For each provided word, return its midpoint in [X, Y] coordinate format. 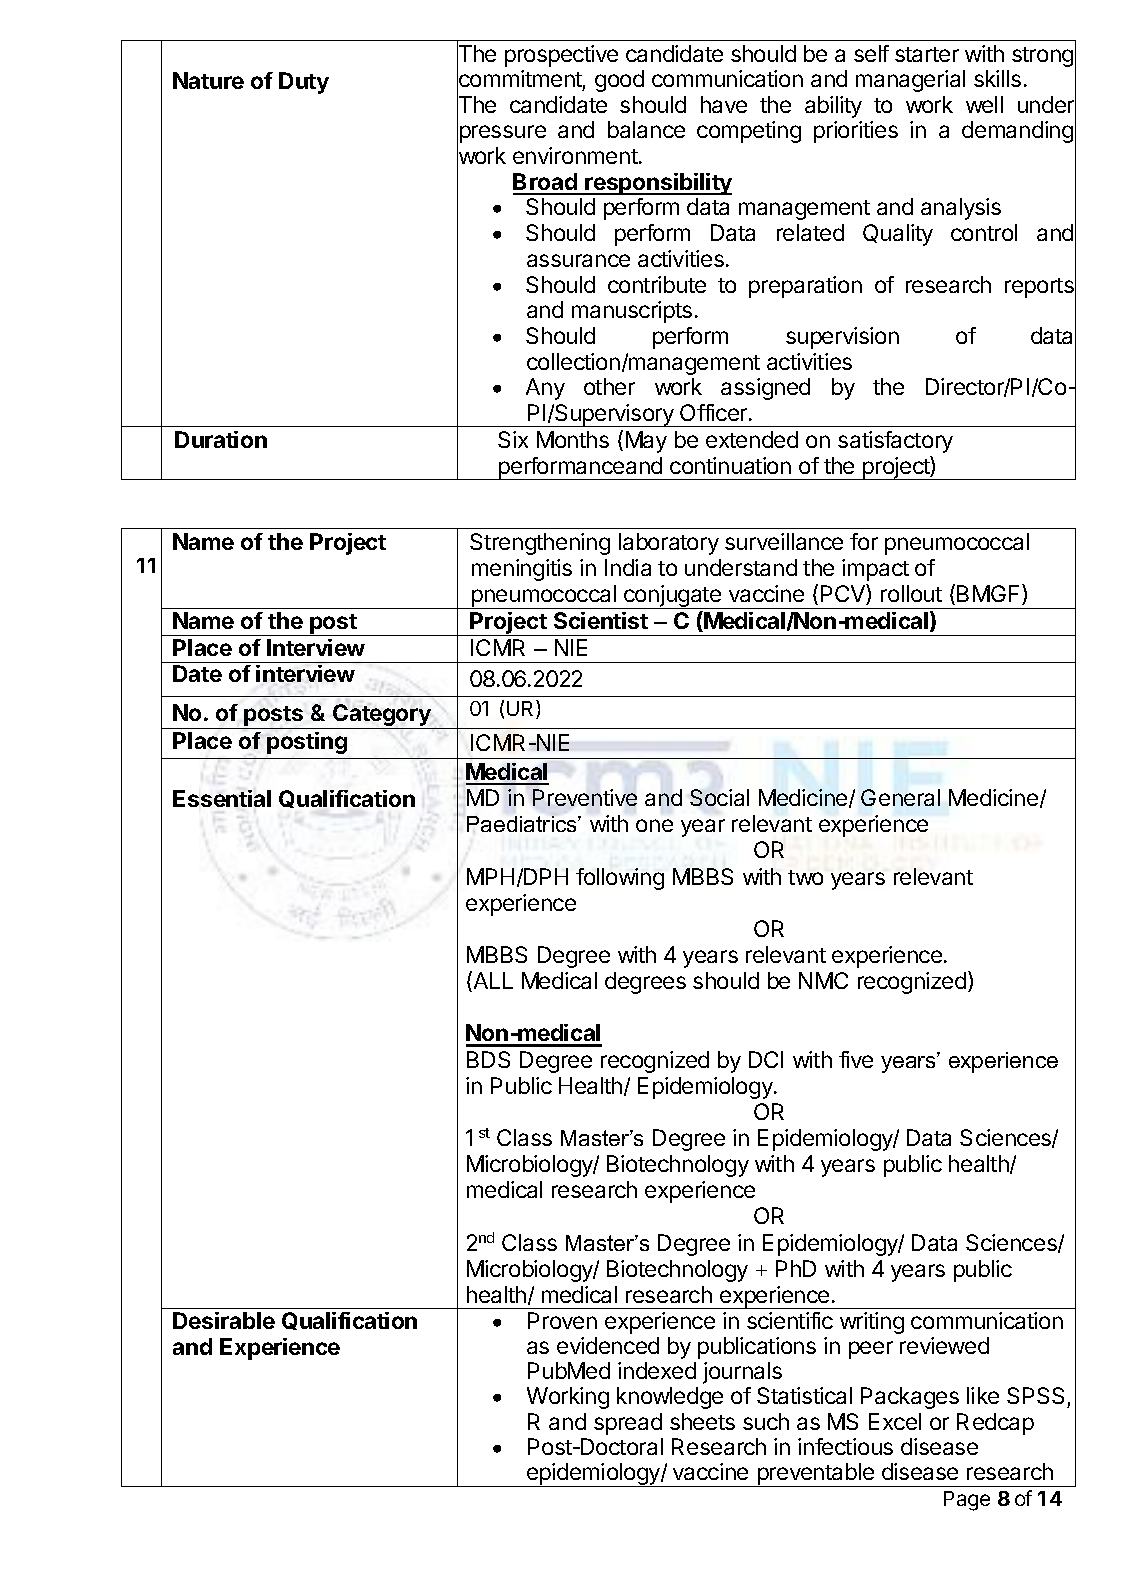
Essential [222, 798]
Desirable [224, 1320]
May [646, 442]
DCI [766, 1059]
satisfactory [895, 442]
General [900, 797]
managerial [910, 81]
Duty [304, 83]
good [619, 81]
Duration [221, 439]
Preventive [585, 797]
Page [967, 1501]
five [856, 1059]
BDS [488, 1059]
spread [628, 1424]
